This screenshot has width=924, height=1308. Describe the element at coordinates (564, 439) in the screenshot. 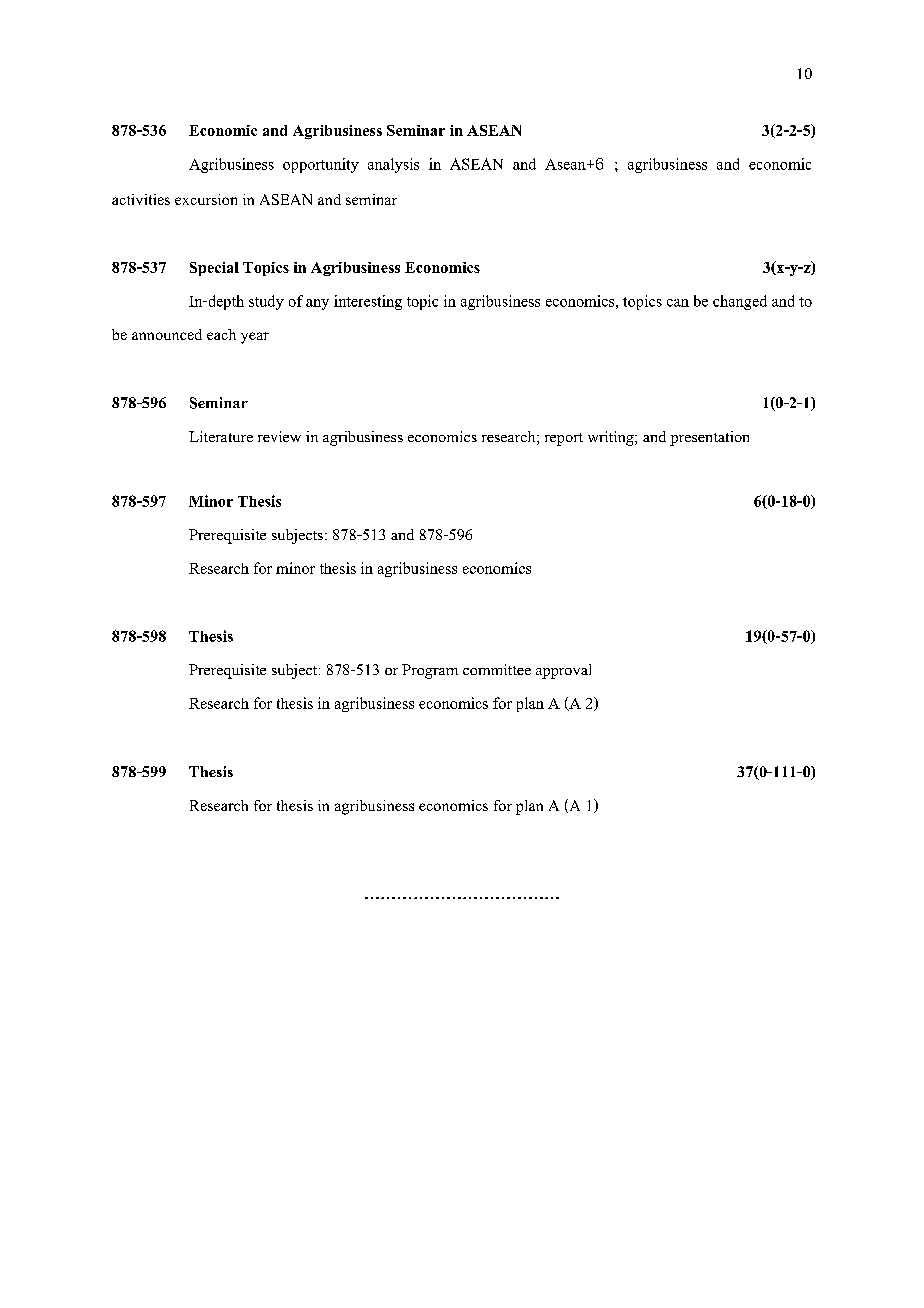

I see `report` at that location.
